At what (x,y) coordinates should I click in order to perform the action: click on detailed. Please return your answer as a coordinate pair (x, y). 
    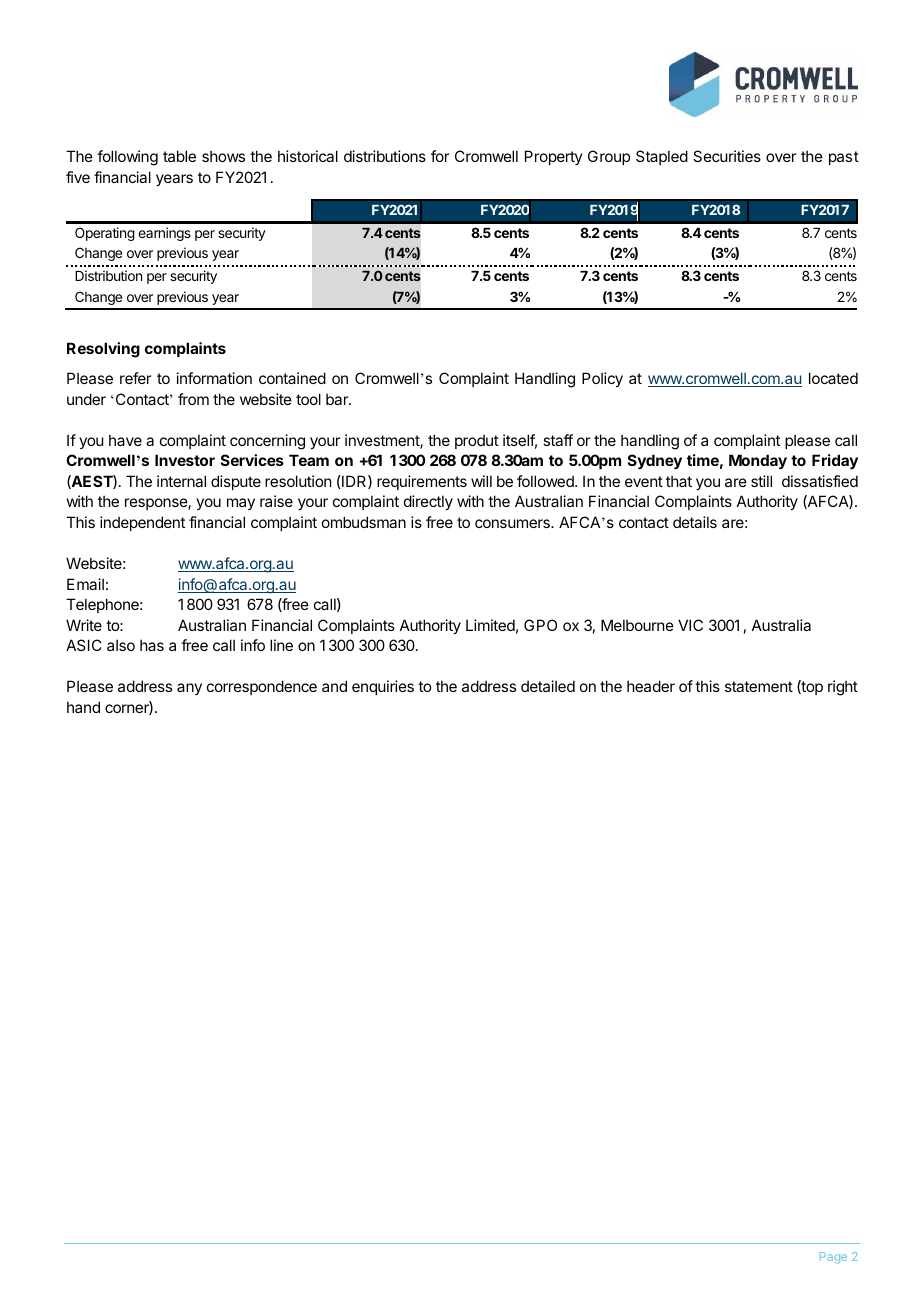
    Looking at the image, I should click on (548, 686).
